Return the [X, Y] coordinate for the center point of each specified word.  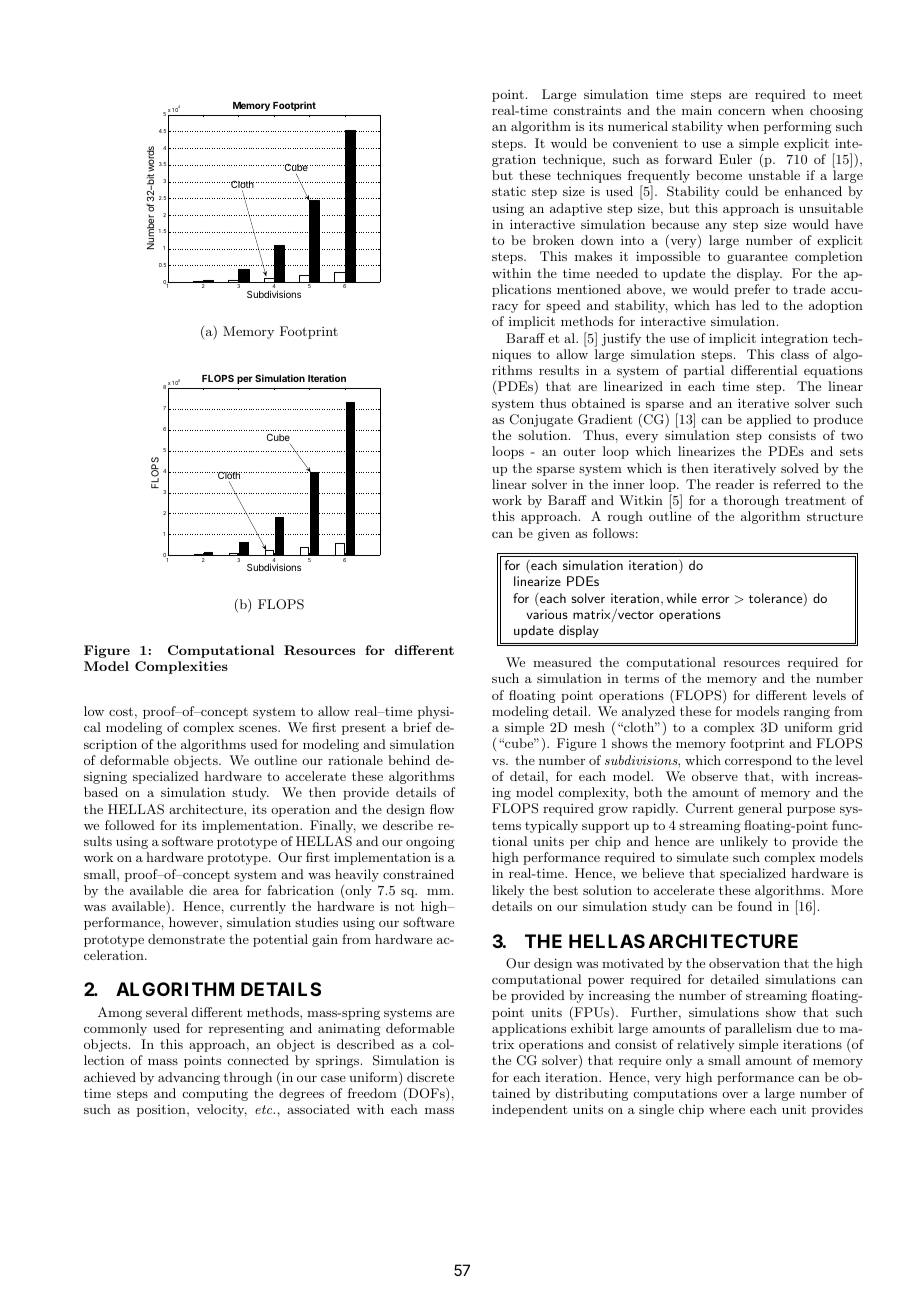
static [509, 191]
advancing [189, 1078]
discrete [430, 1077]
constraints [587, 110]
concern [741, 112]
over [735, 1095]
